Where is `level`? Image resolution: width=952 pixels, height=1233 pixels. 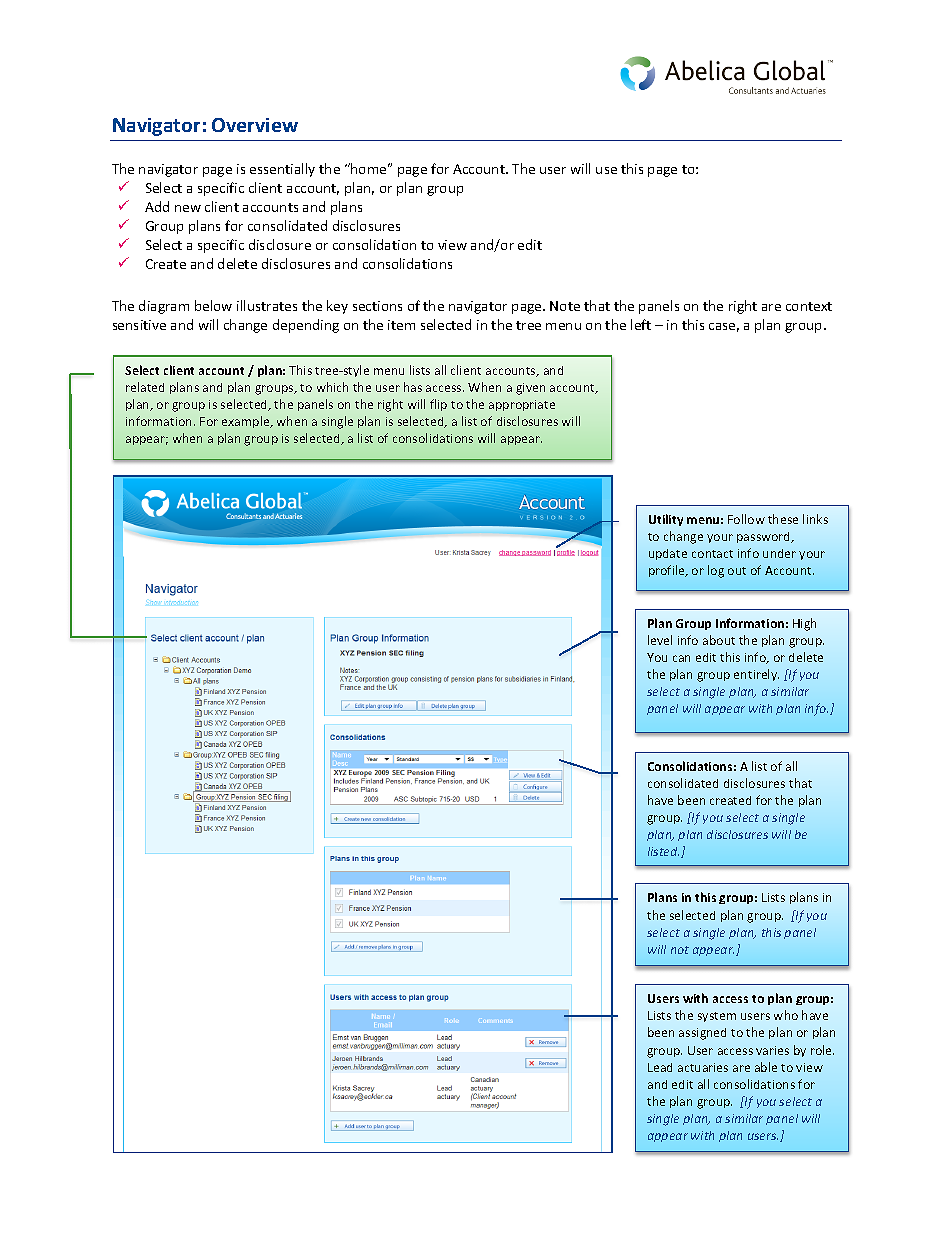 level is located at coordinates (660, 640).
